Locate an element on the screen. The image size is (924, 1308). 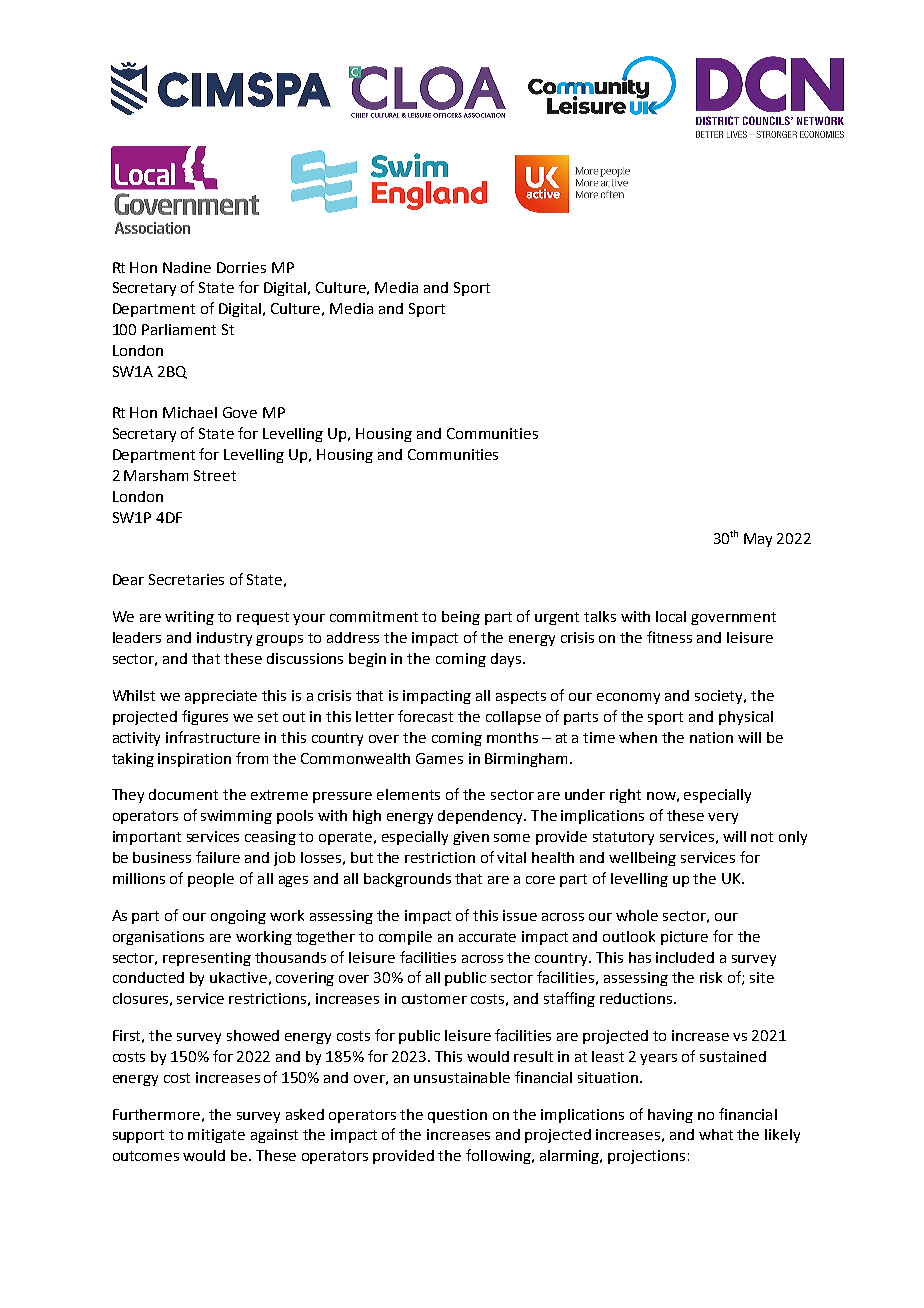
question is located at coordinates (457, 1116).
